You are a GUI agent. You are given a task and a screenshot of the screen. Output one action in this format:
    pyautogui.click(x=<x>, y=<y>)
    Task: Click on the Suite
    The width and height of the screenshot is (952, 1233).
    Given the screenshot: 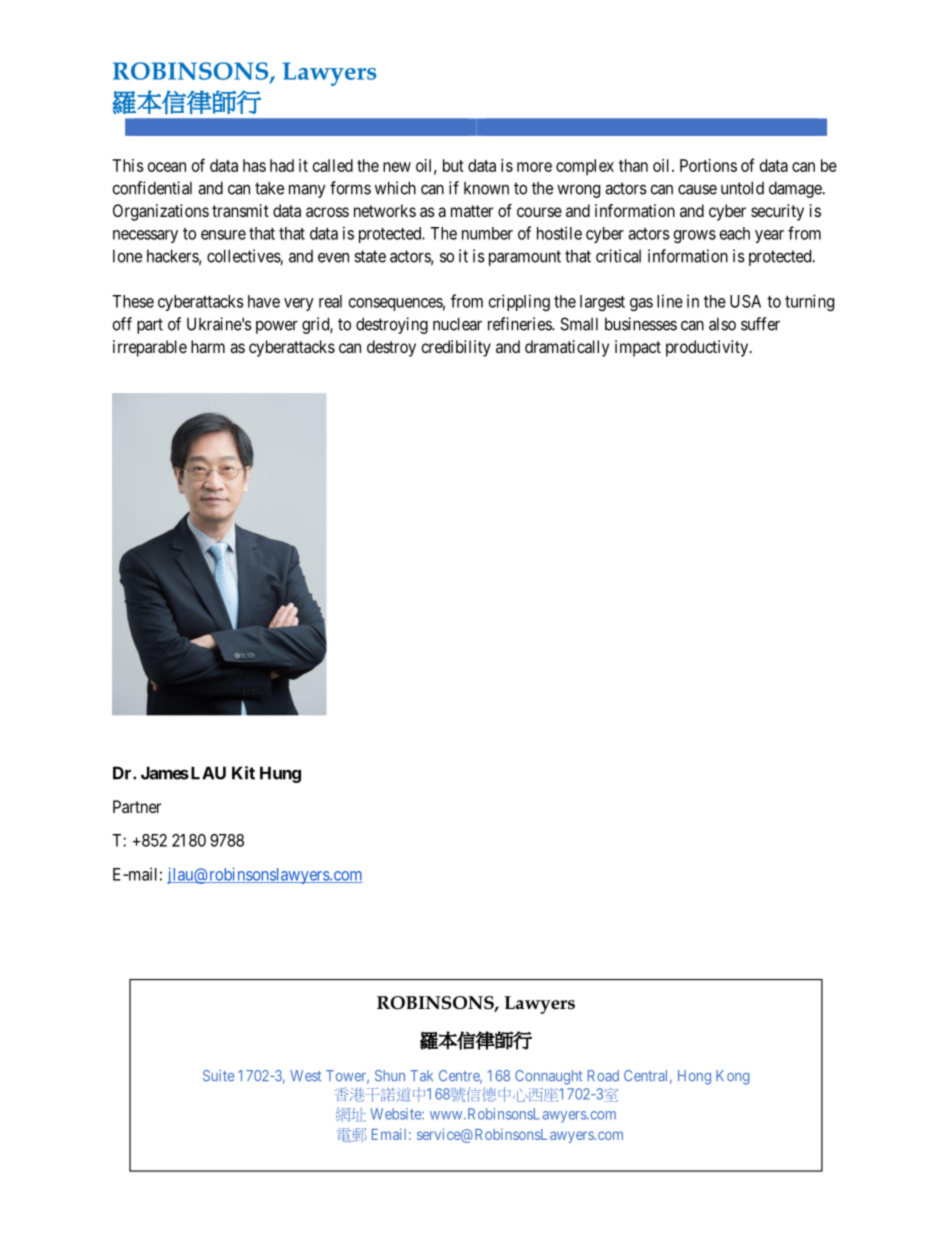 What is the action you would take?
    pyautogui.click(x=218, y=1076)
